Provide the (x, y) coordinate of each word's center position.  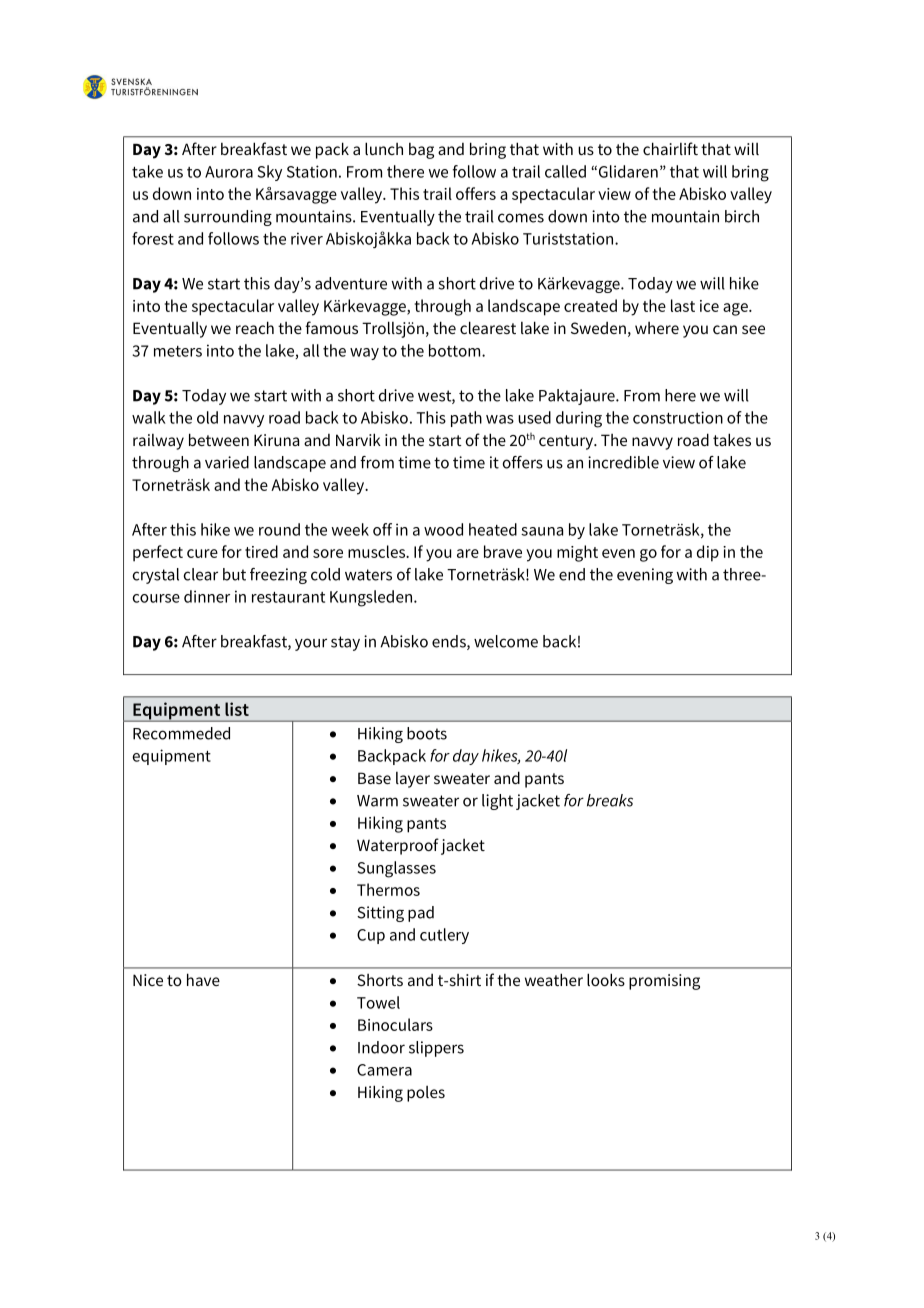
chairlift (670, 148)
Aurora (229, 172)
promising (664, 982)
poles (426, 1094)
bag (421, 151)
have (203, 979)
